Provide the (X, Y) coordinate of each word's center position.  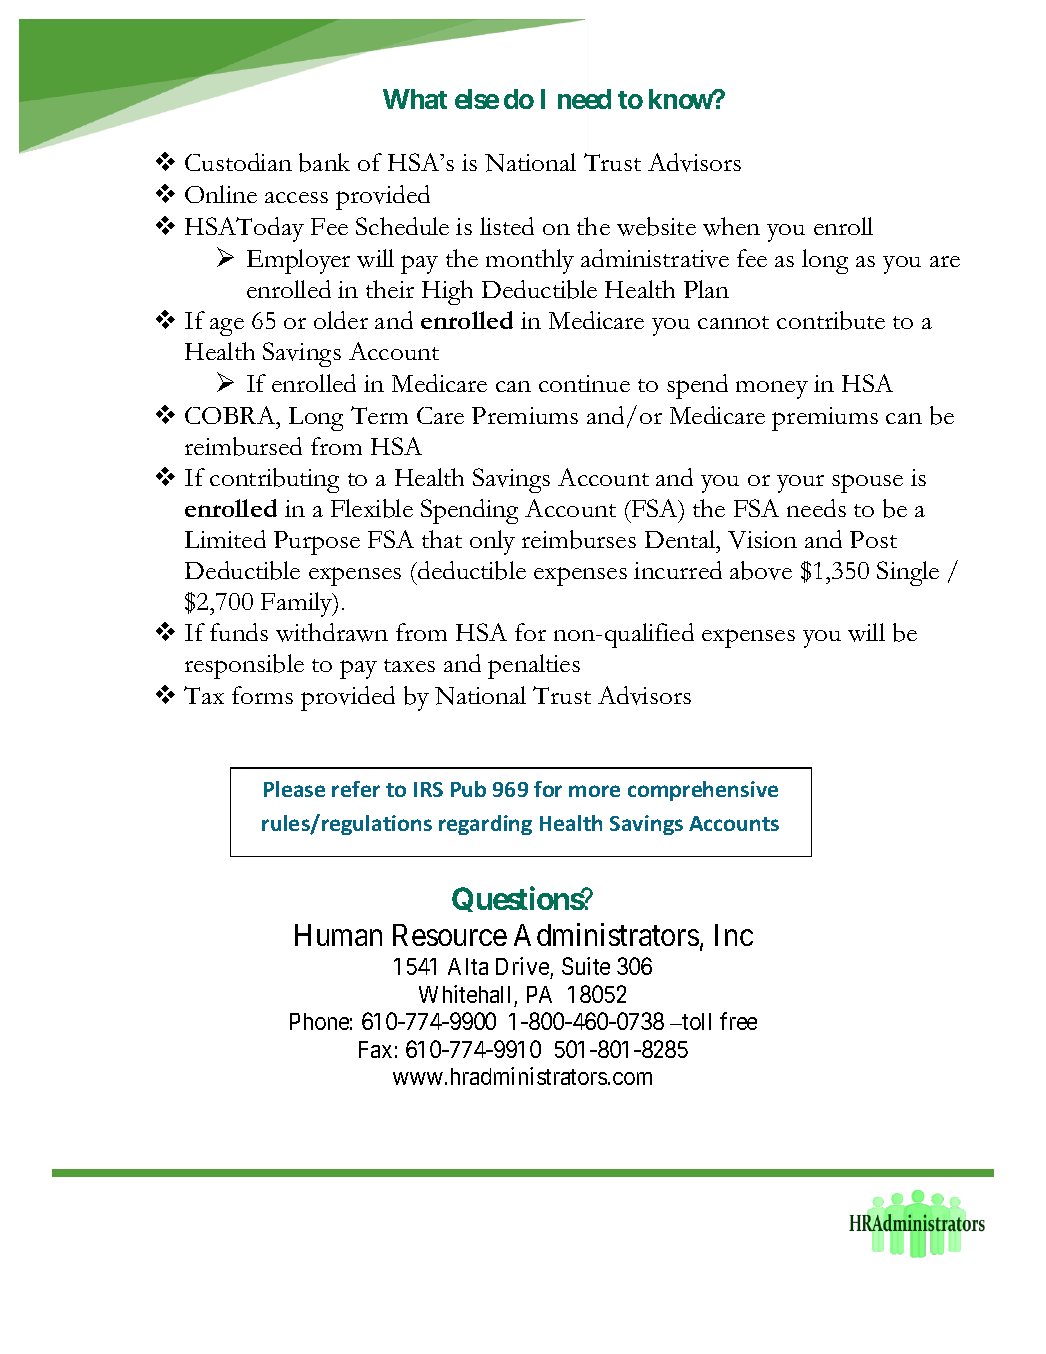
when (731, 226)
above (761, 570)
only (492, 542)
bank (324, 162)
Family (298, 604)
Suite (586, 966)
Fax (375, 1049)
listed (507, 226)
